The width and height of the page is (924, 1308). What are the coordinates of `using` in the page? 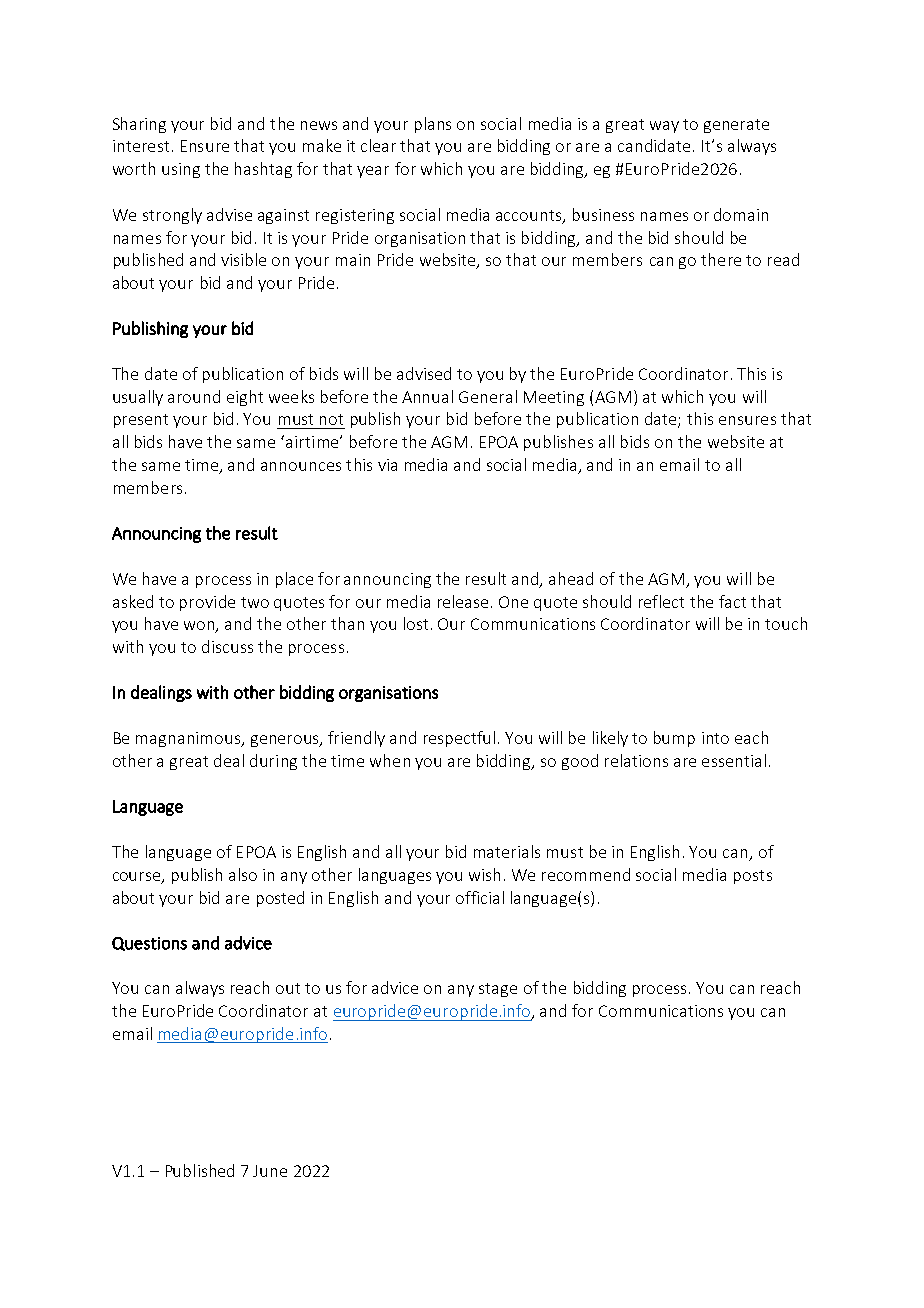 It's located at (181, 170).
